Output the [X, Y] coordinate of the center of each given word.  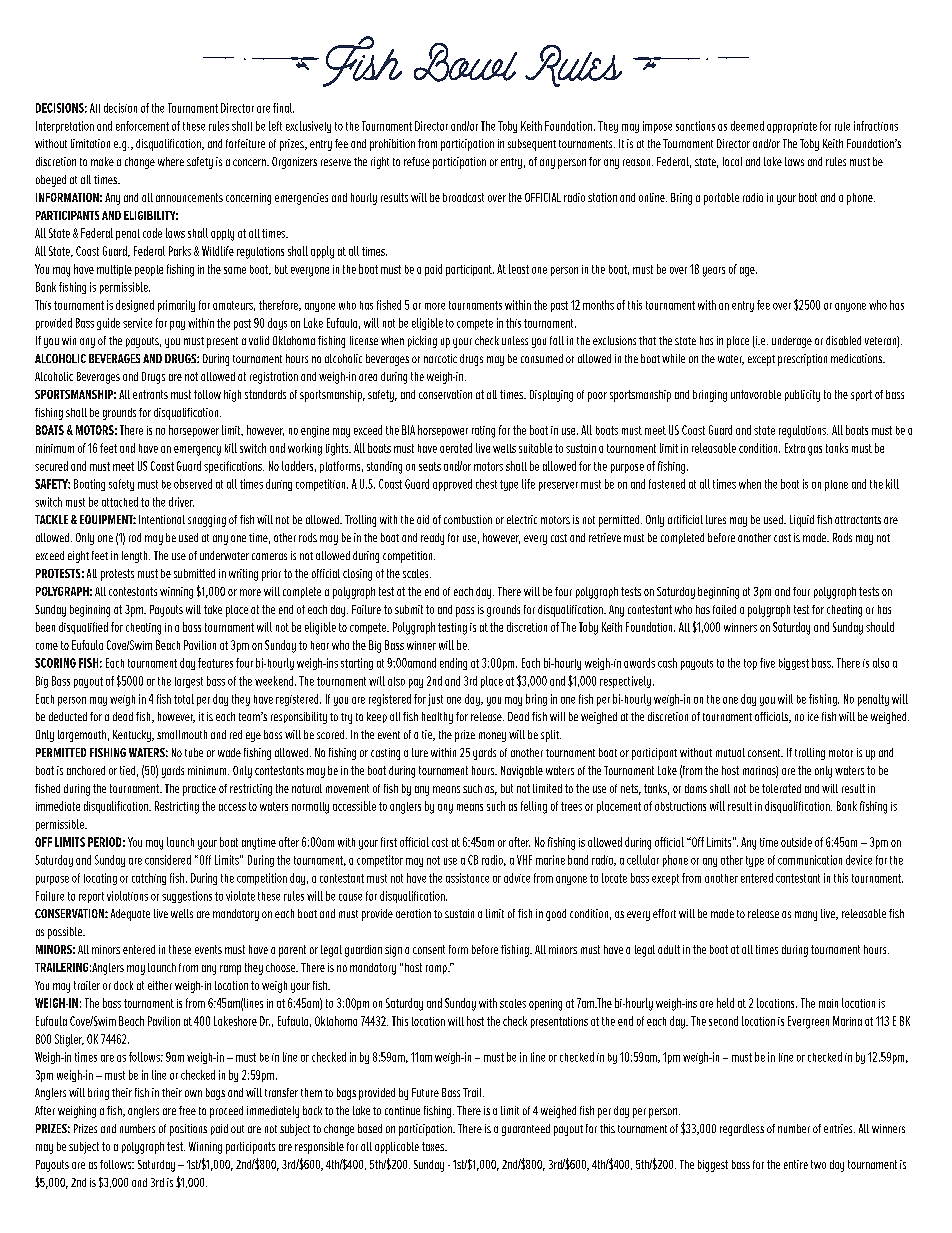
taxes [434, 1146]
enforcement [142, 126]
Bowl [465, 62]
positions [188, 1130]
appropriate [792, 127]
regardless [742, 1130]
